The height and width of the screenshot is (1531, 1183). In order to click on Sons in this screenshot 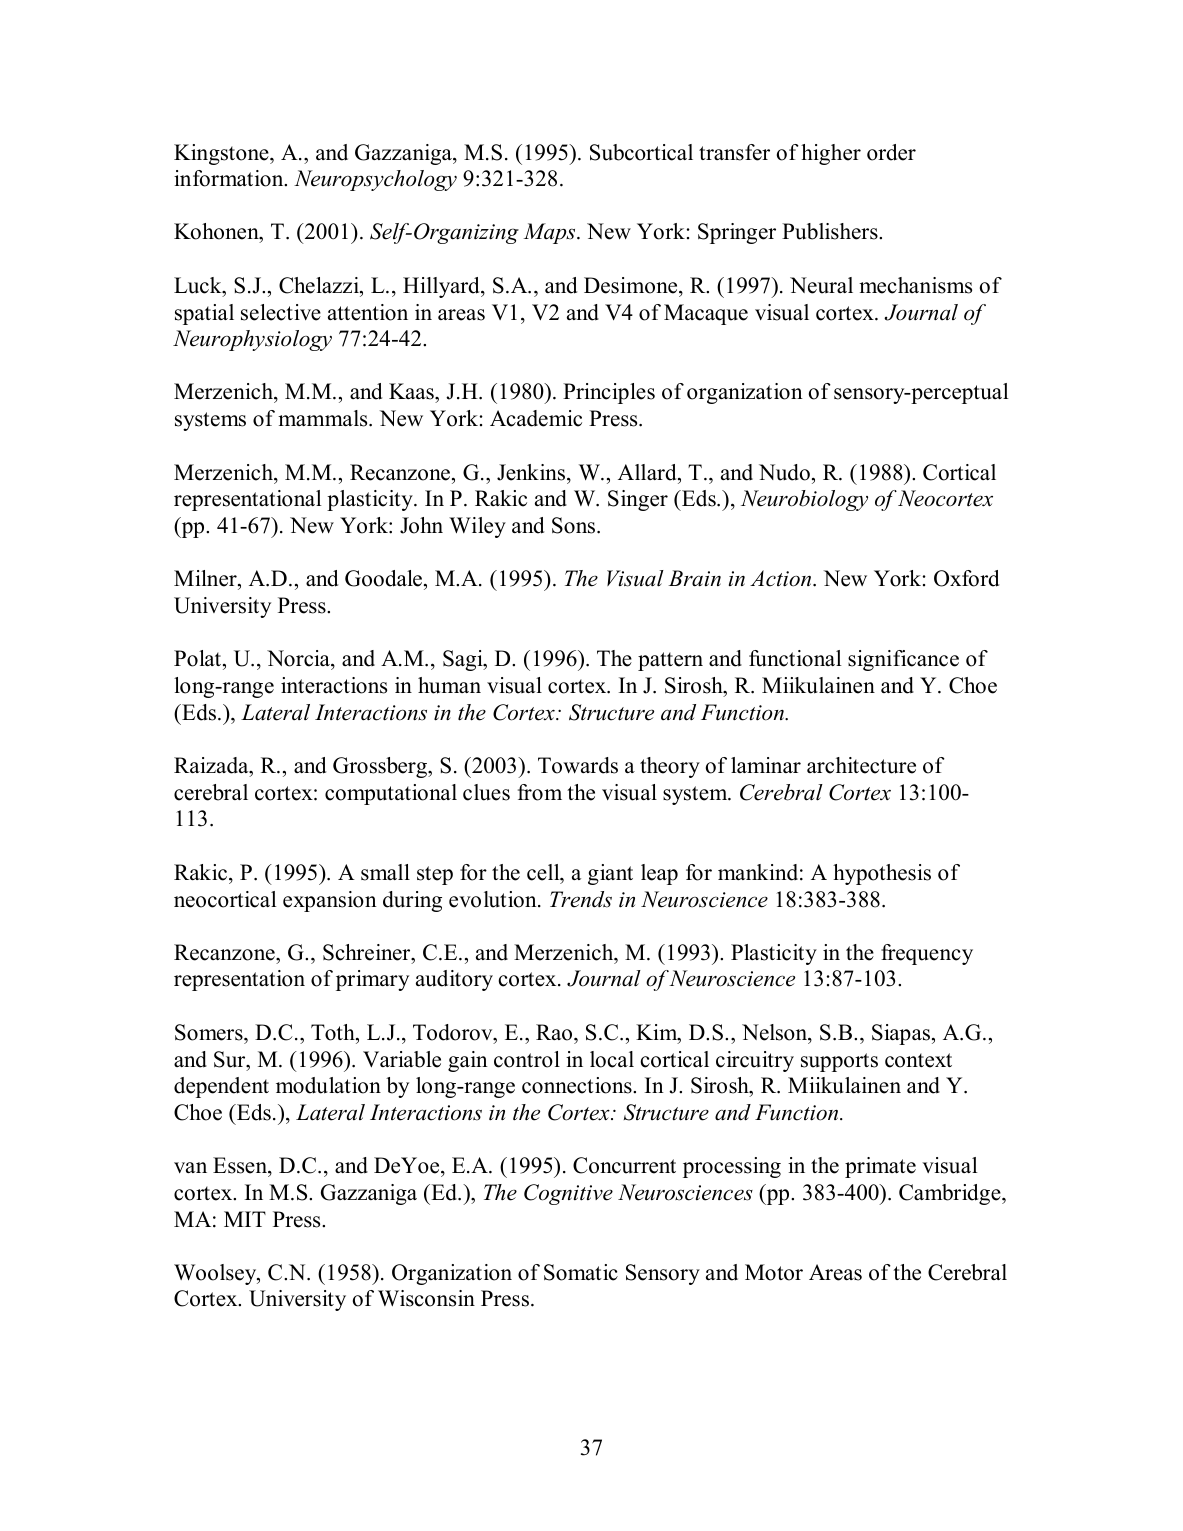, I will do `click(575, 525)`.
